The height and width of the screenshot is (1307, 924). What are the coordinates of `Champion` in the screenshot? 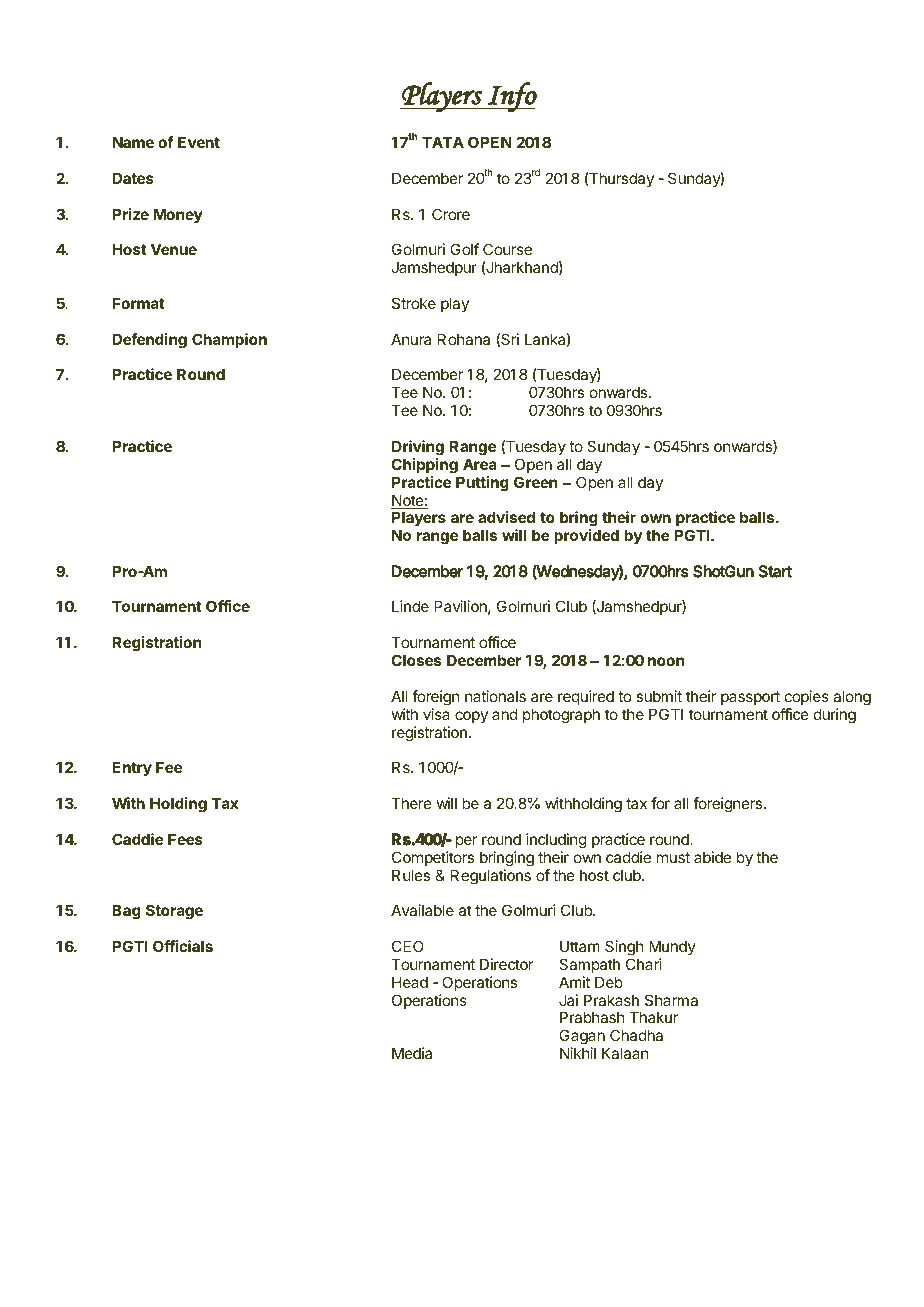 It's located at (229, 340).
